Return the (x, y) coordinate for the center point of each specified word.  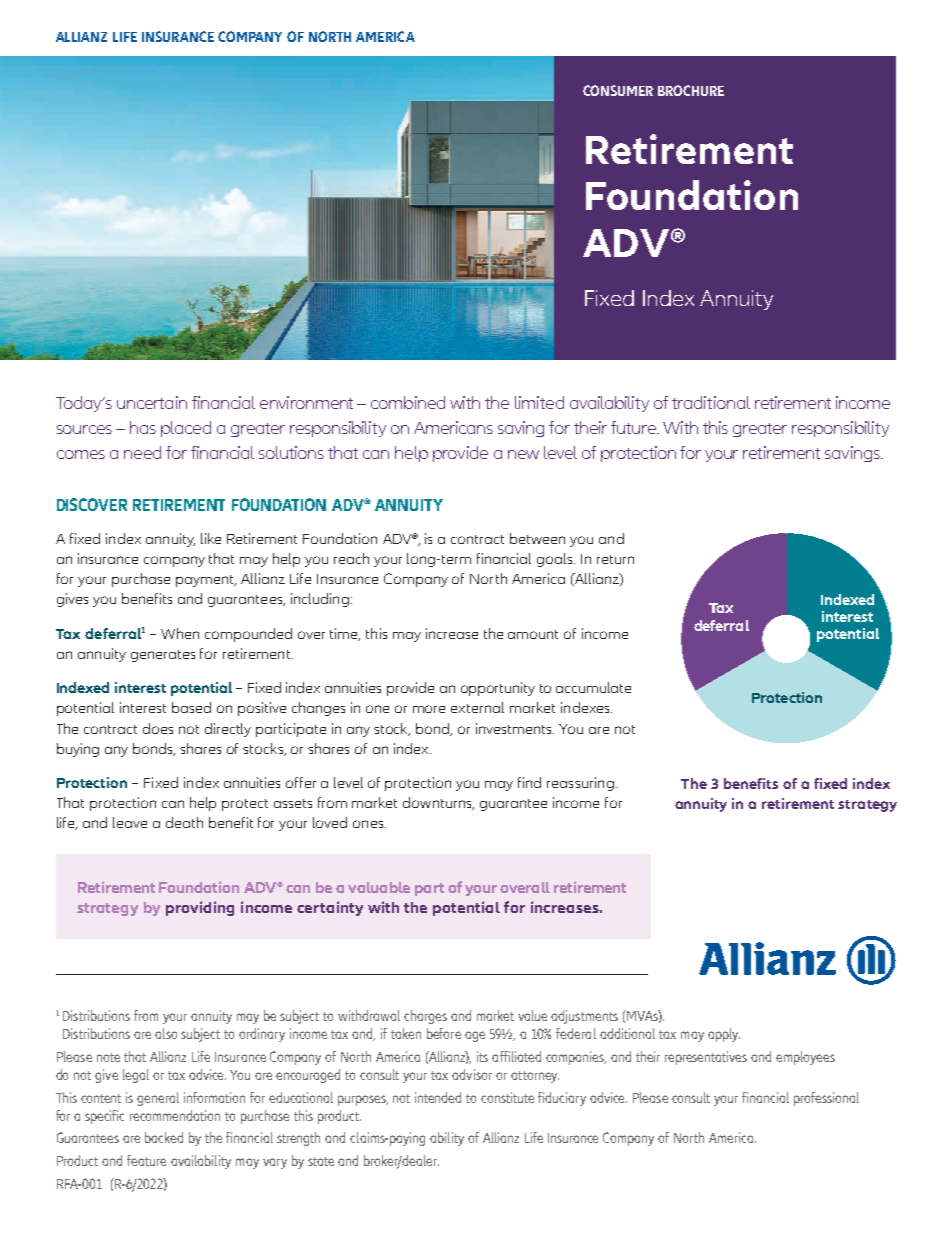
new (523, 454)
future (635, 427)
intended (438, 1097)
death (184, 822)
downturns (438, 803)
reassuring (580, 784)
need (142, 452)
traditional (711, 402)
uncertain (152, 402)
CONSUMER (618, 90)
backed (164, 1137)
